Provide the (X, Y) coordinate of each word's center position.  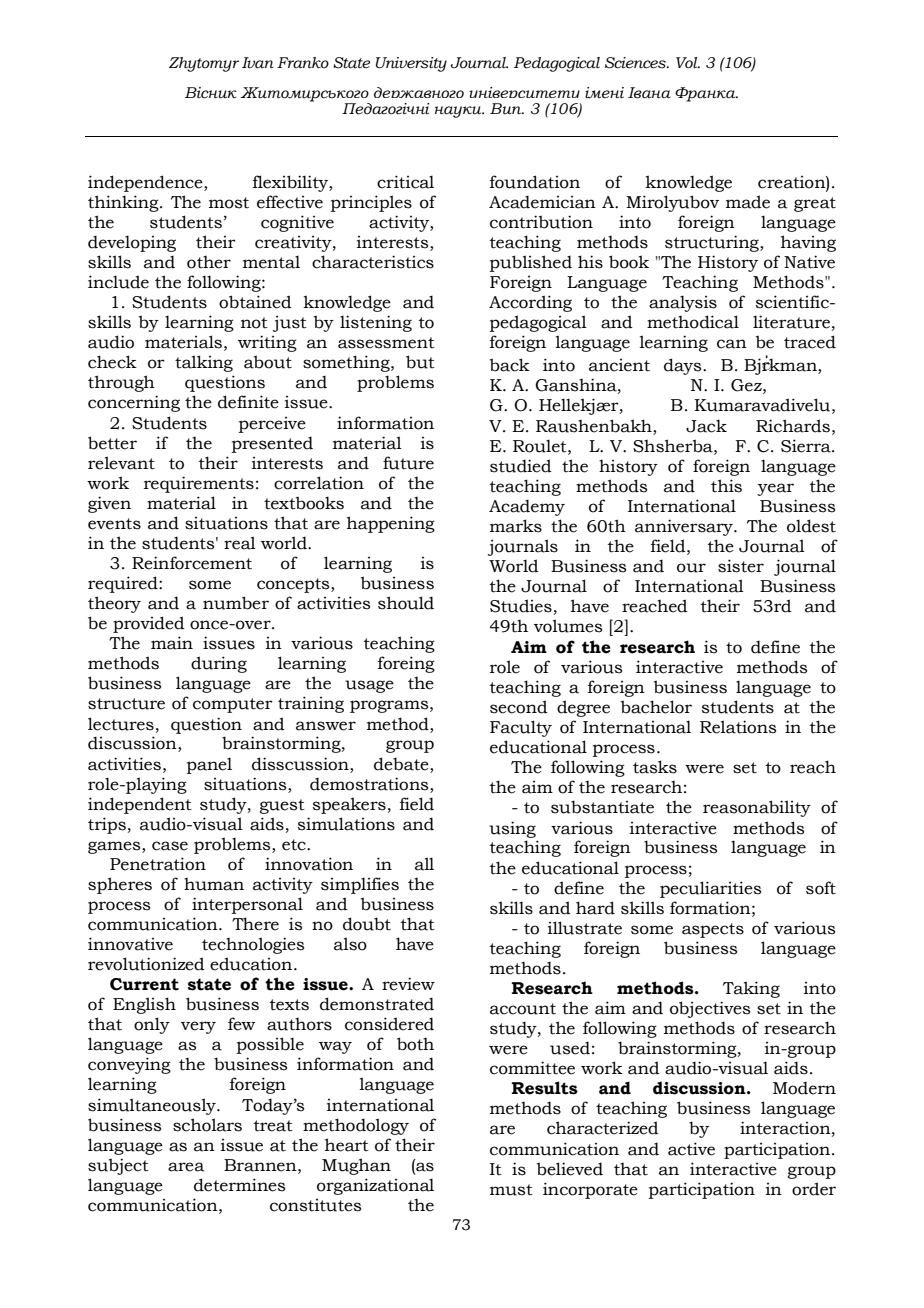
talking (204, 363)
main (172, 643)
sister (741, 566)
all (424, 864)
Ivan (258, 63)
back (510, 365)
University (411, 64)
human (214, 884)
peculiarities (710, 889)
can (732, 344)
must (511, 1190)
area (186, 1167)
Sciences (636, 63)
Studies (521, 606)
